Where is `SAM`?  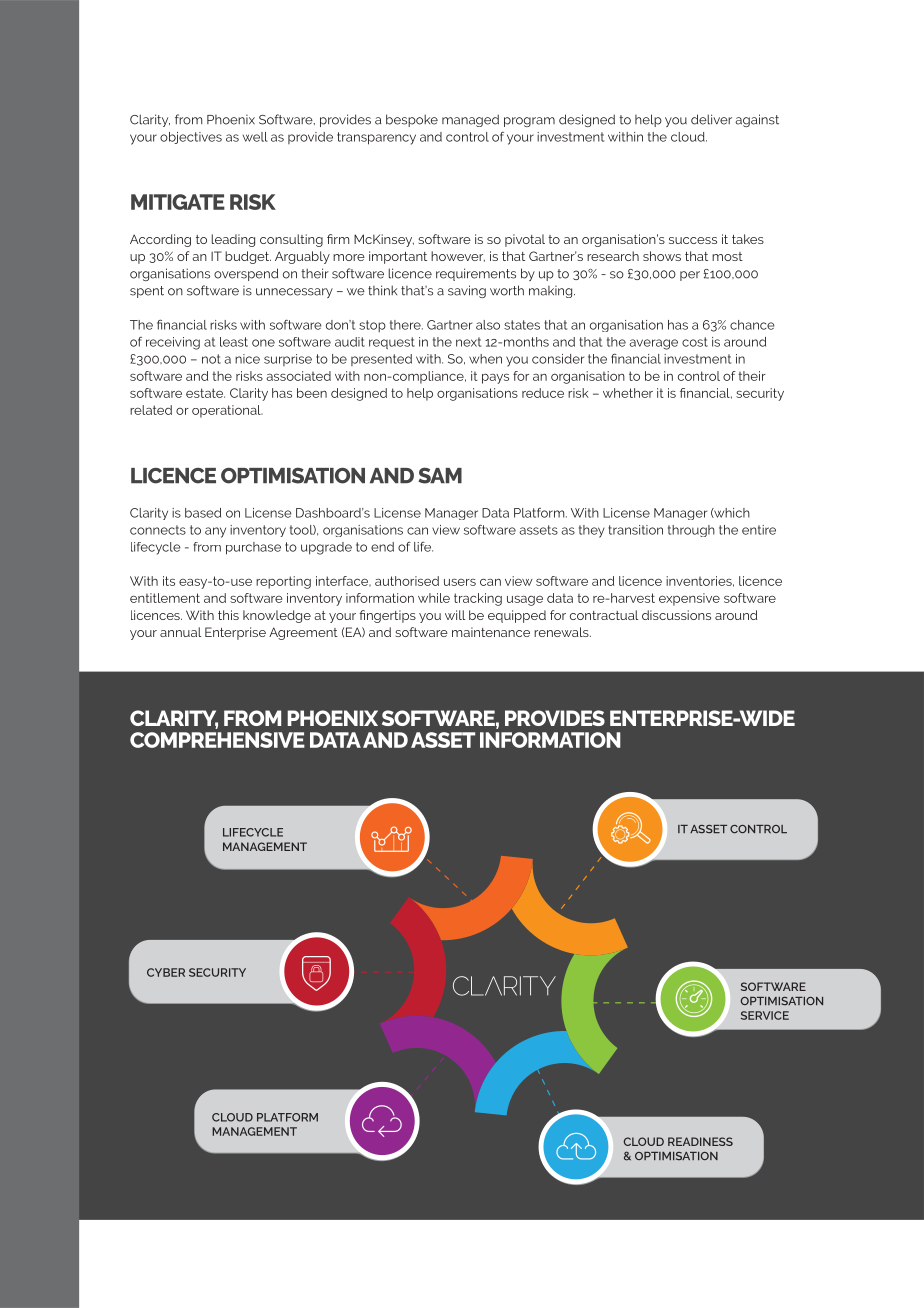
SAM is located at coordinates (440, 475).
